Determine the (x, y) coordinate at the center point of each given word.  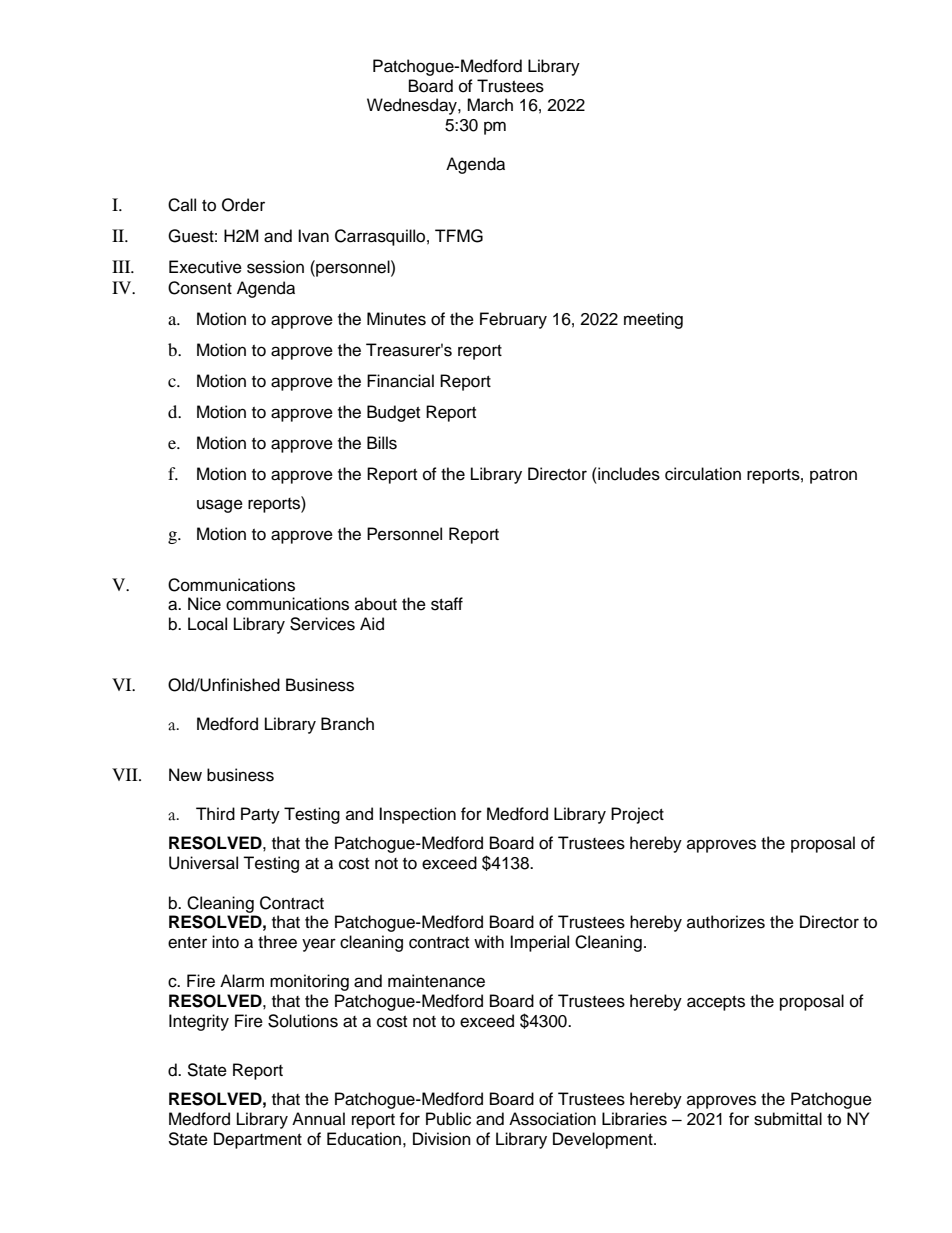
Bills (382, 443)
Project (637, 815)
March (490, 105)
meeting (653, 320)
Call (182, 205)
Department (258, 1140)
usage (220, 506)
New (185, 775)
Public (448, 1119)
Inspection (417, 815)
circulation (703, 474)
